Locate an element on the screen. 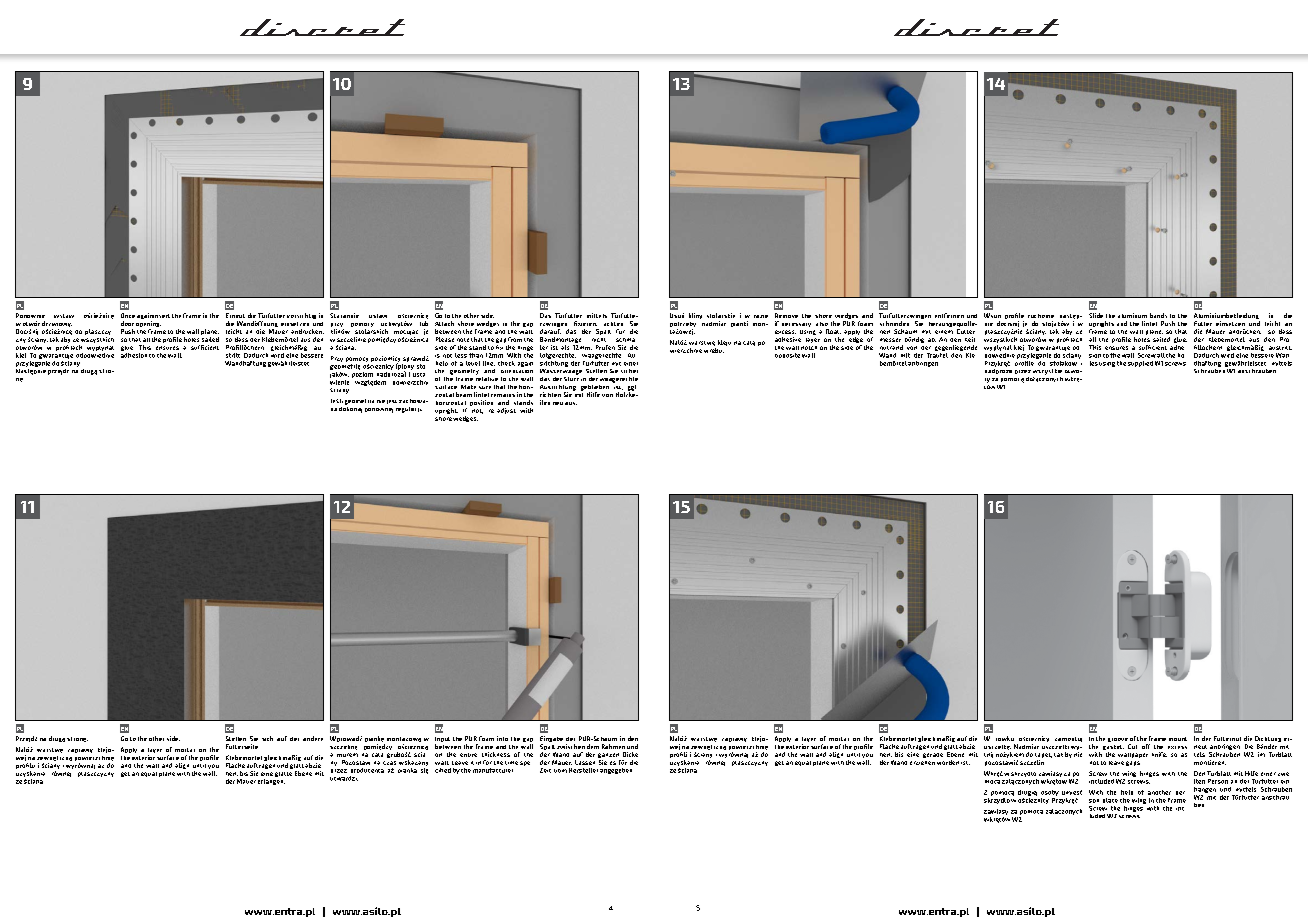 This screenshot has height=924, width=1308. groove is located at coordinates (1118, 740).
